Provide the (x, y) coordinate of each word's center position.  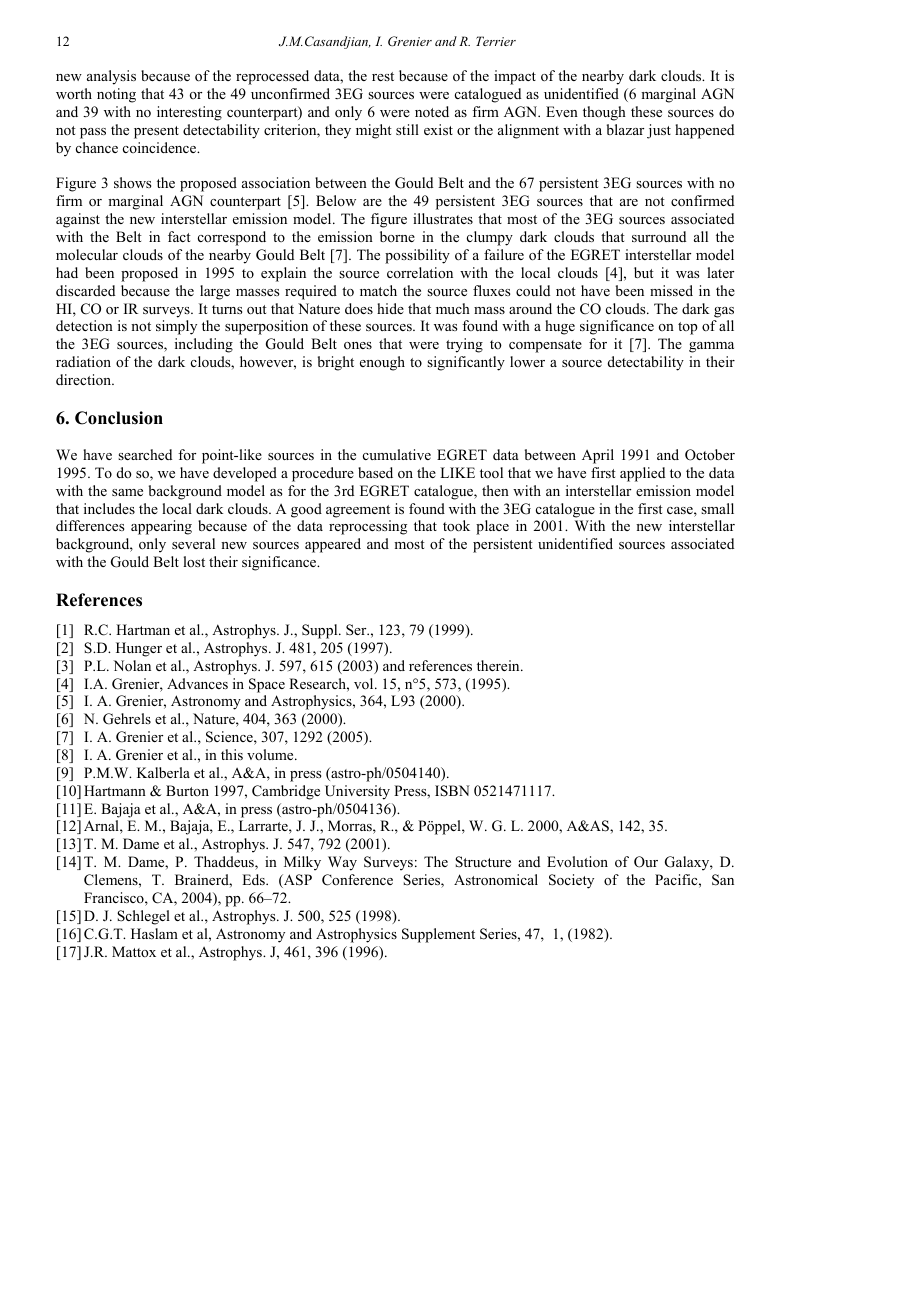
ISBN (452, 791)
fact (179, 236)
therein (499, 665)
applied (642, 474)
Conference (357, 880)
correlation (420, 272)
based (375, 472)
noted (432, 111)
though (604, 113)
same (127, 492)
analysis (111, 77)
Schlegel (143, 917)
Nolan (132, 666)
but (644, 272)
